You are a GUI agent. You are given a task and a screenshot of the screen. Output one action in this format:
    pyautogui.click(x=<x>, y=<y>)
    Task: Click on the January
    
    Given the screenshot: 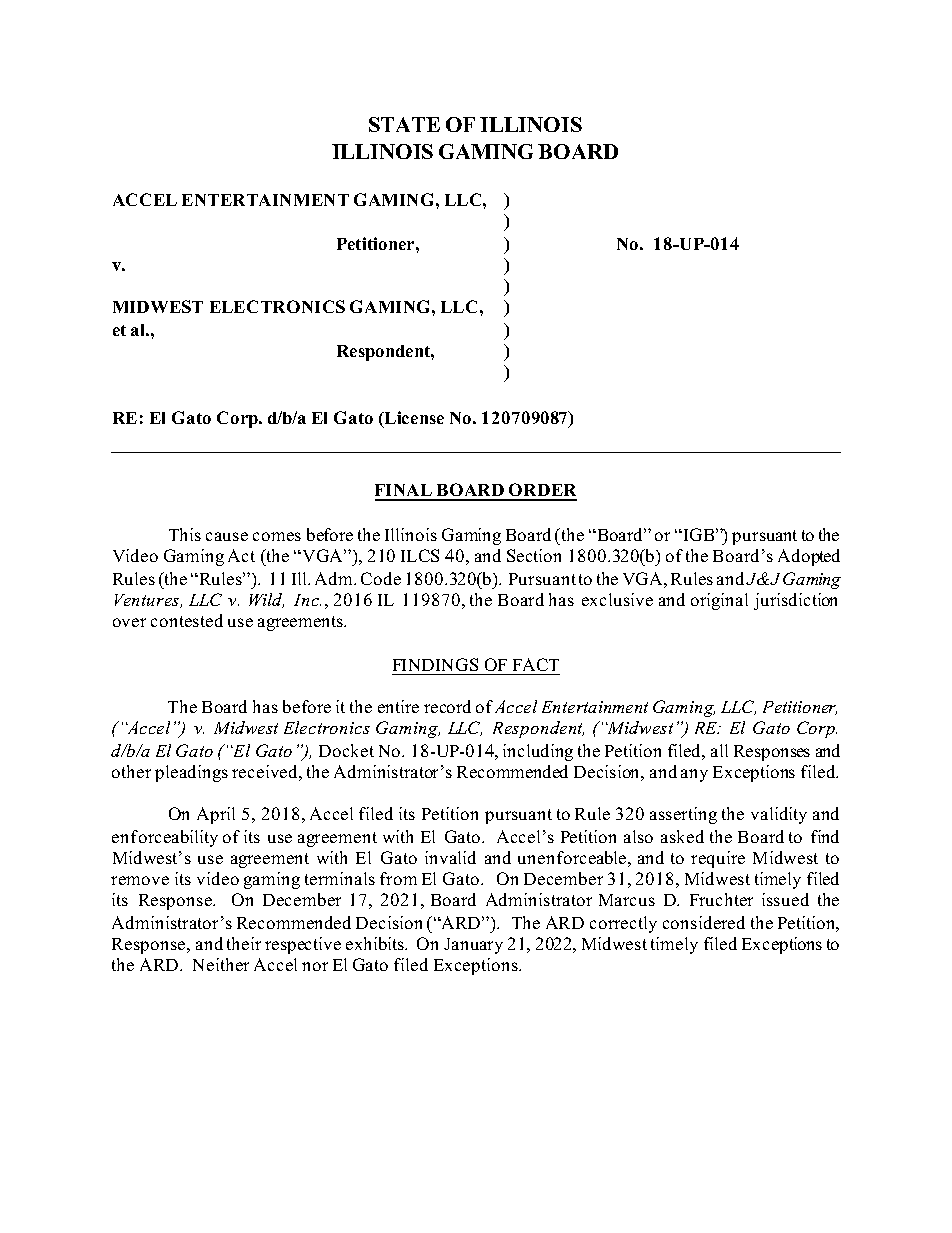 What is the action you would take?
    pyautogui.click(x=473, y=946)
